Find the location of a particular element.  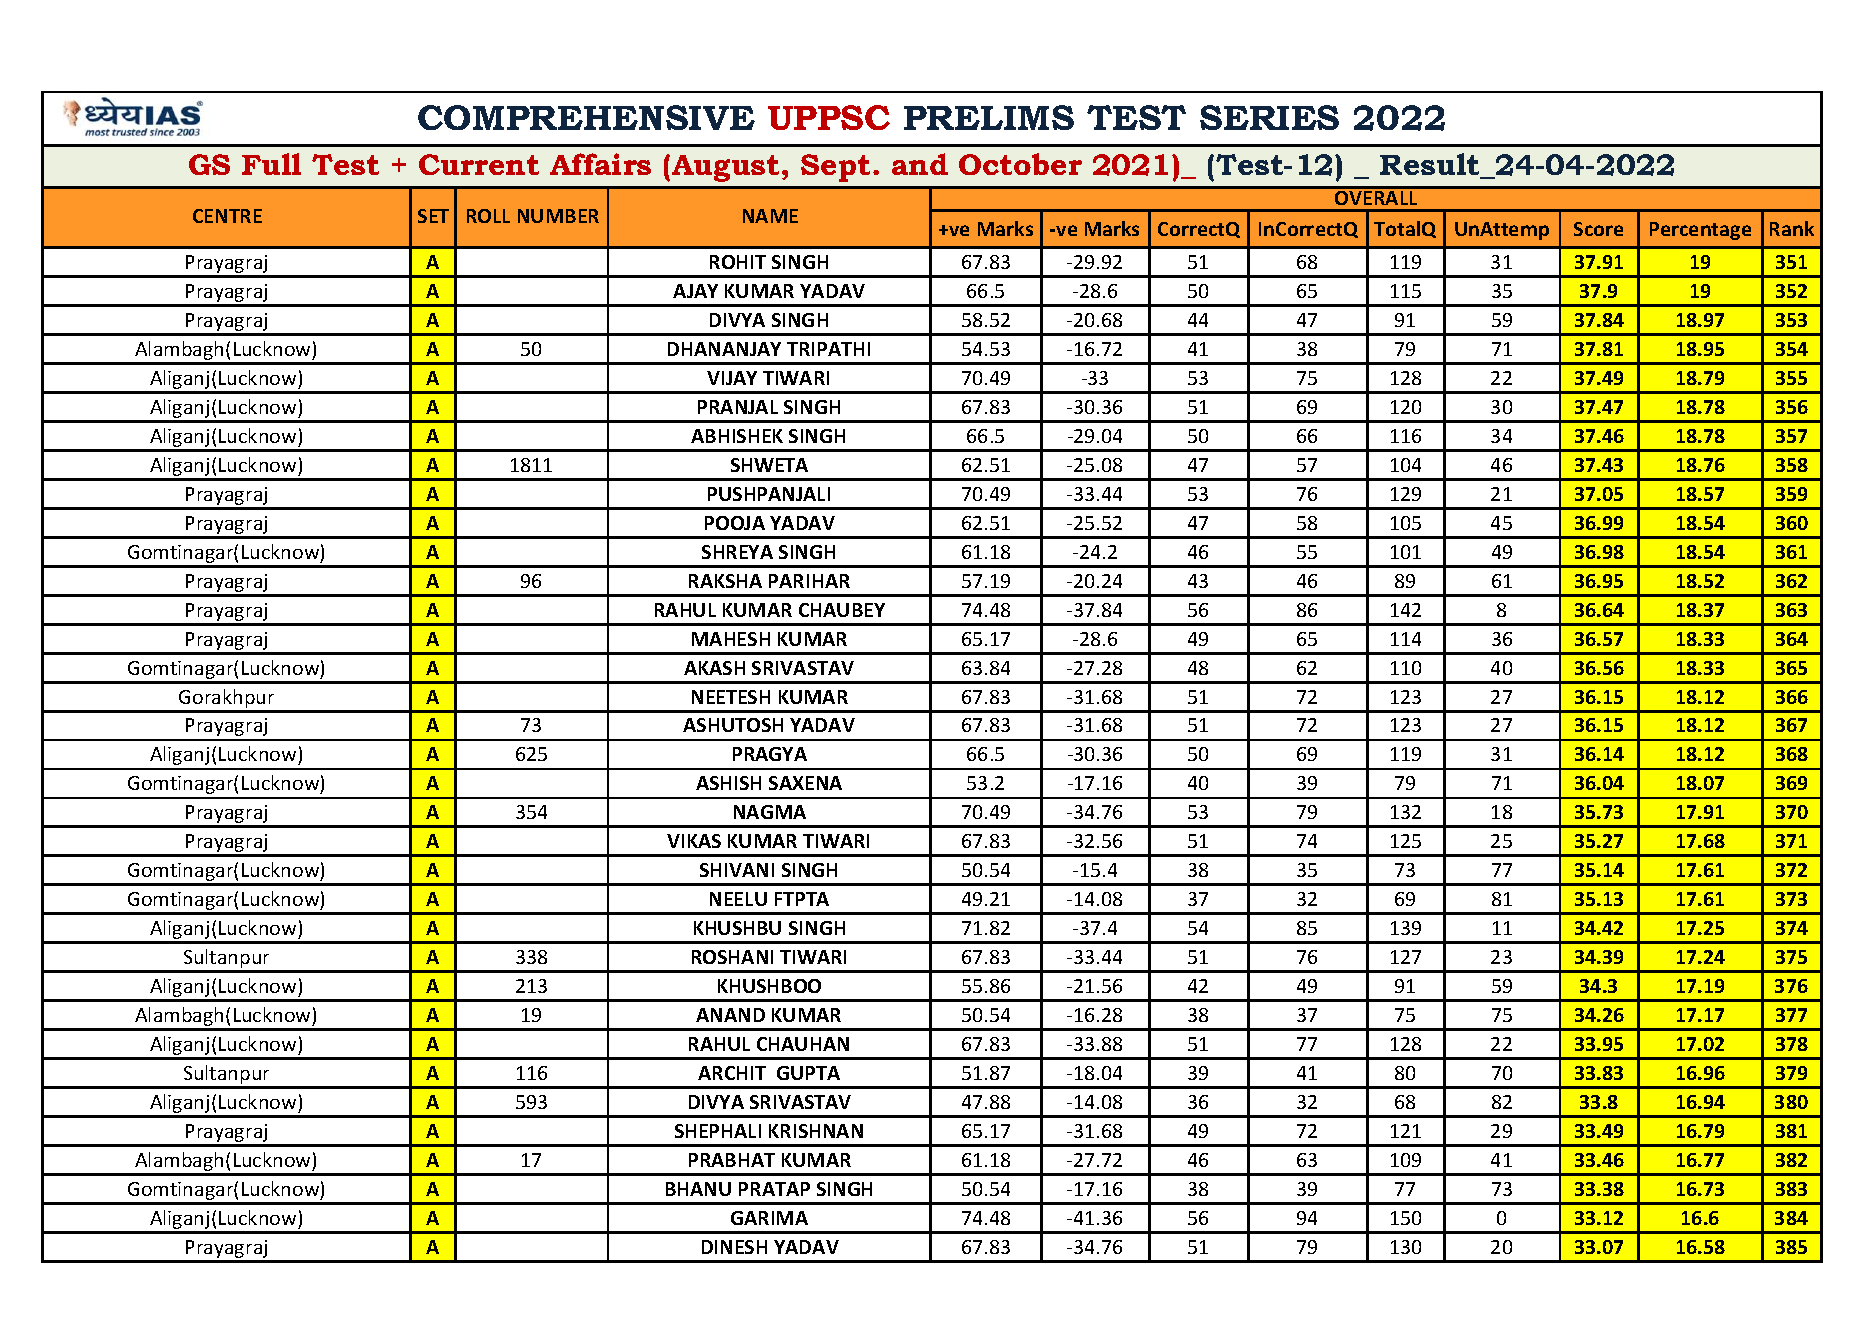

DINESH is located at coordinates (734, 1247).
